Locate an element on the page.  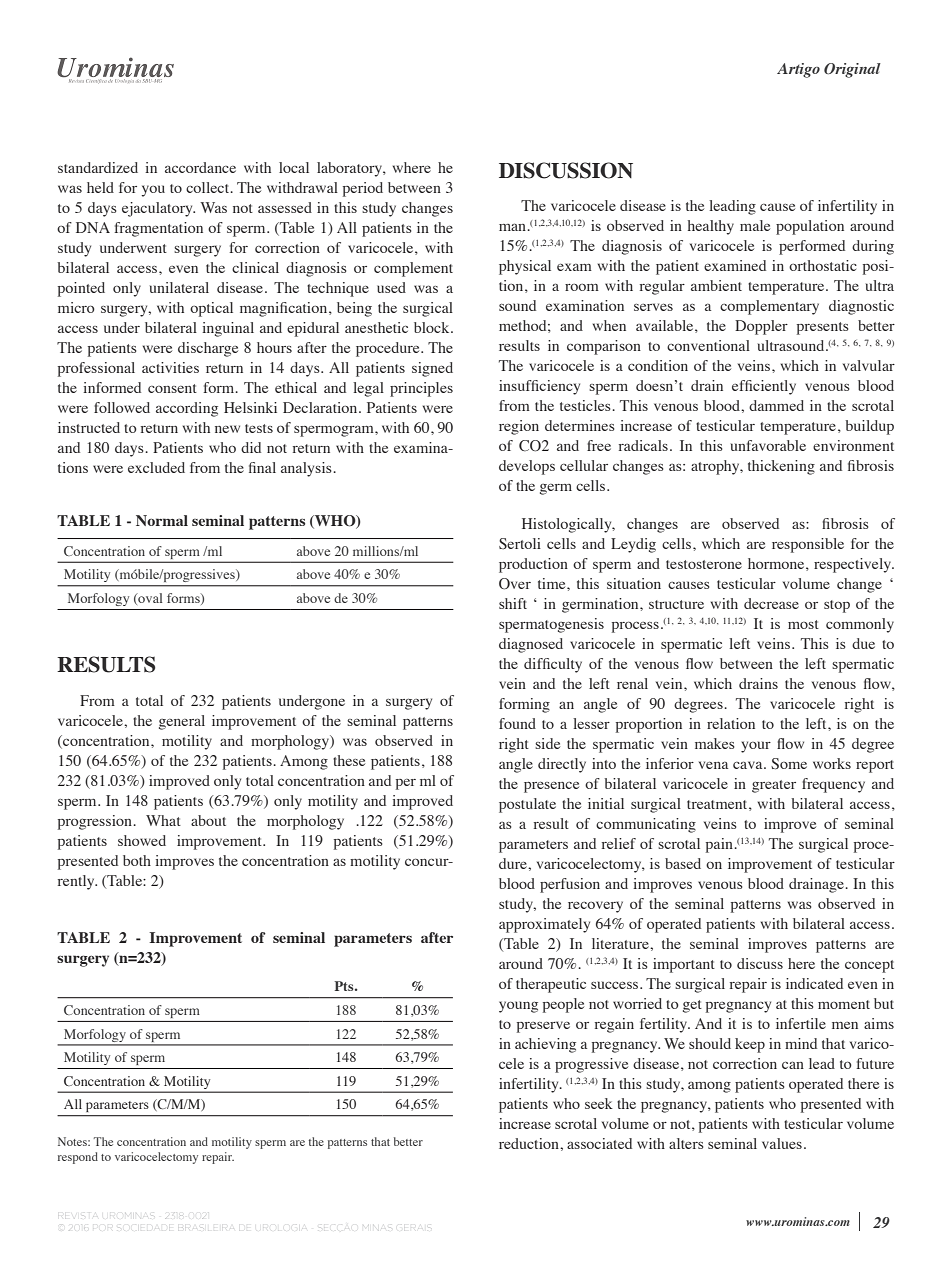
Artigo is located at coordinates (798, 70).
